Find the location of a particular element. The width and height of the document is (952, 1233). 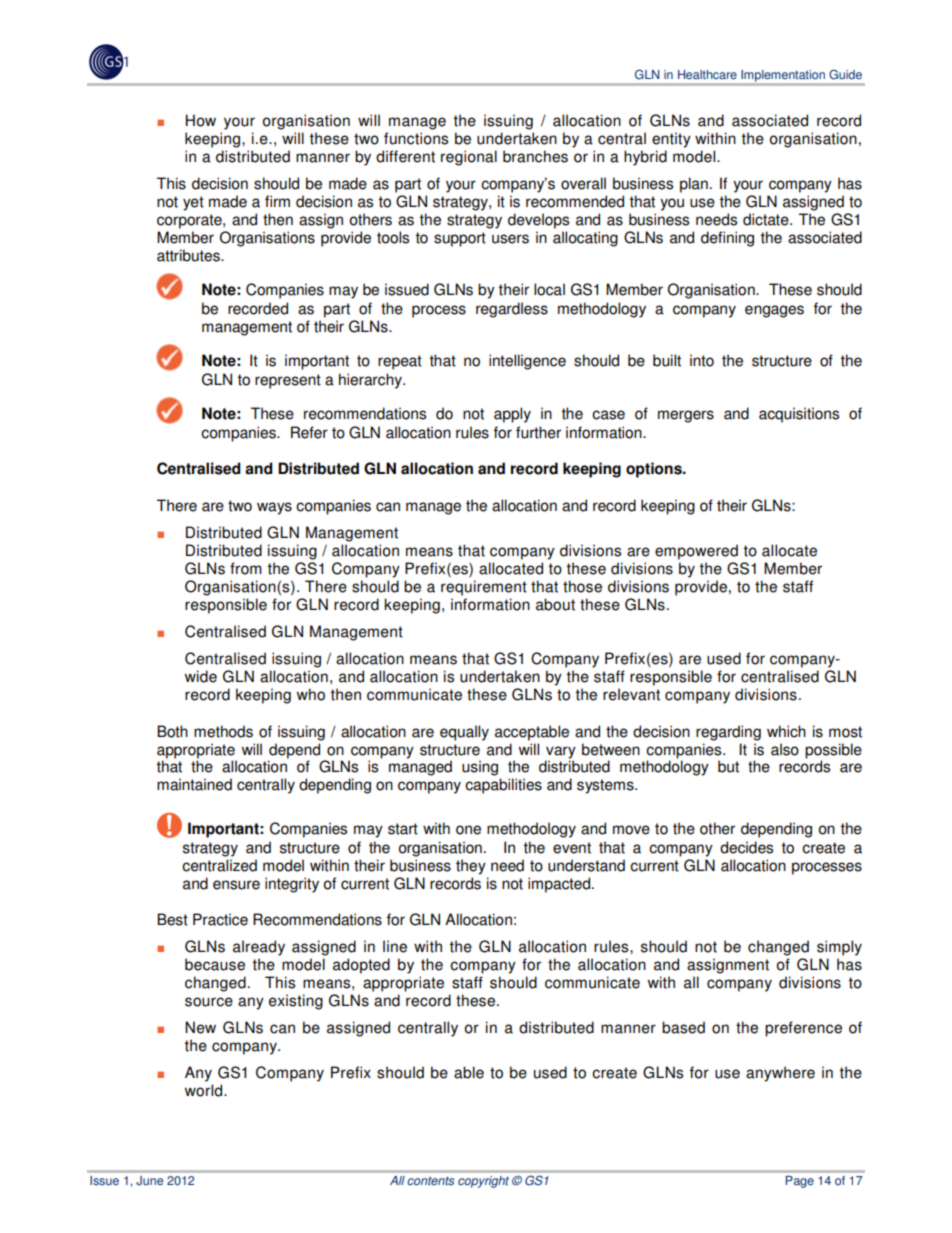

copyright is located at coordinates (483, 1182).
